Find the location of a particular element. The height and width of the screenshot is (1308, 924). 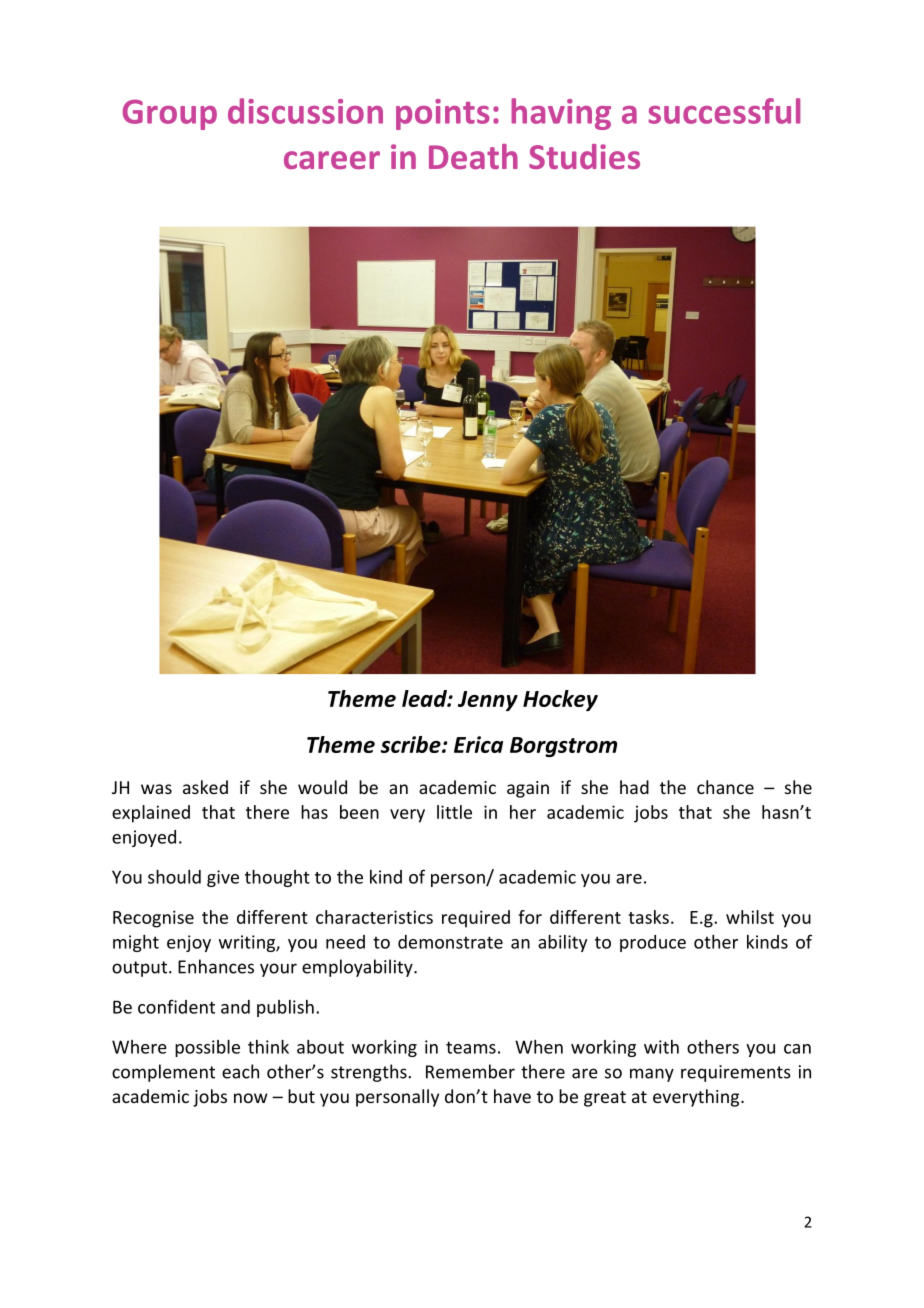

asked is located at coordinates (205, 787).
